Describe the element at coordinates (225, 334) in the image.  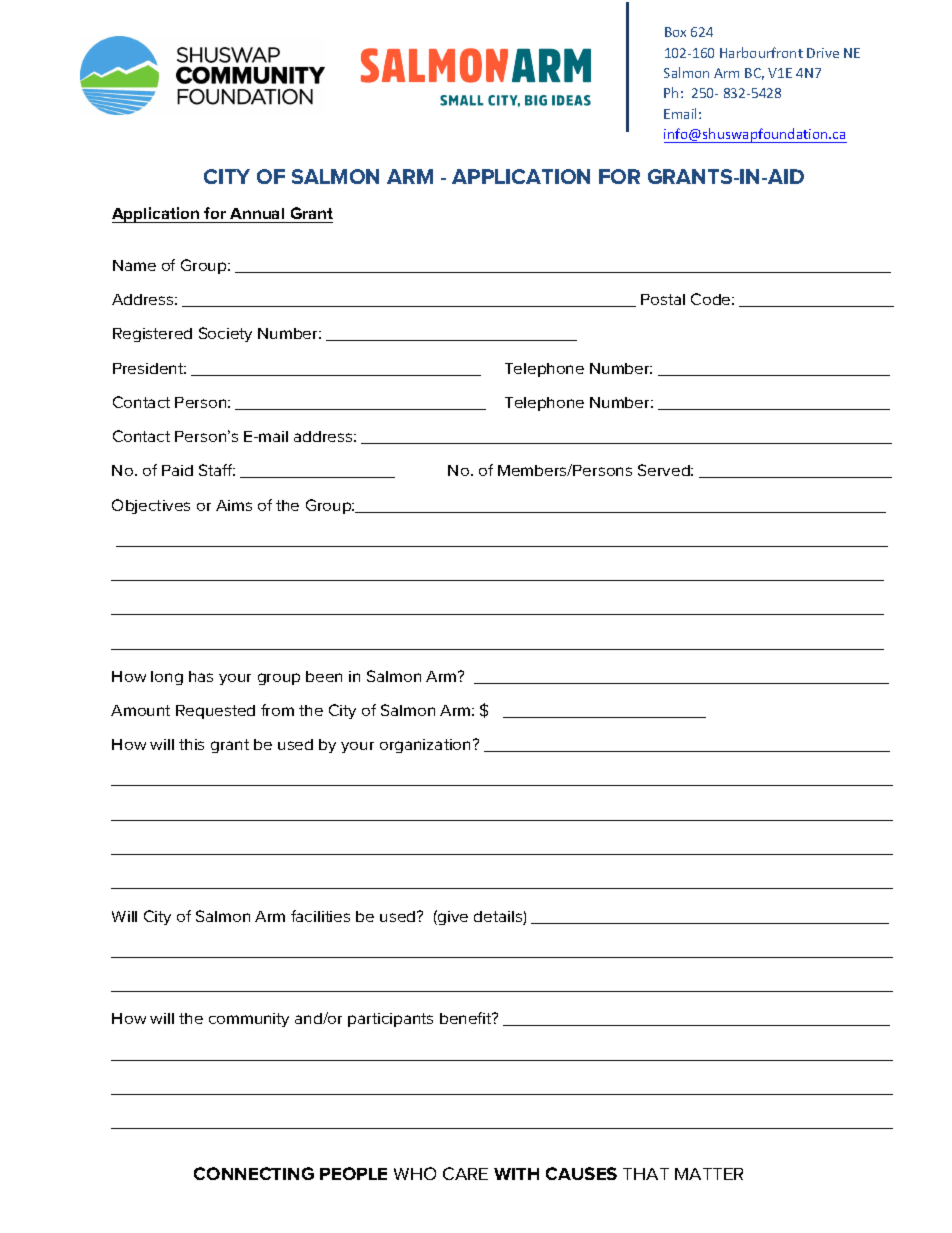
I see `Society` at that location.
